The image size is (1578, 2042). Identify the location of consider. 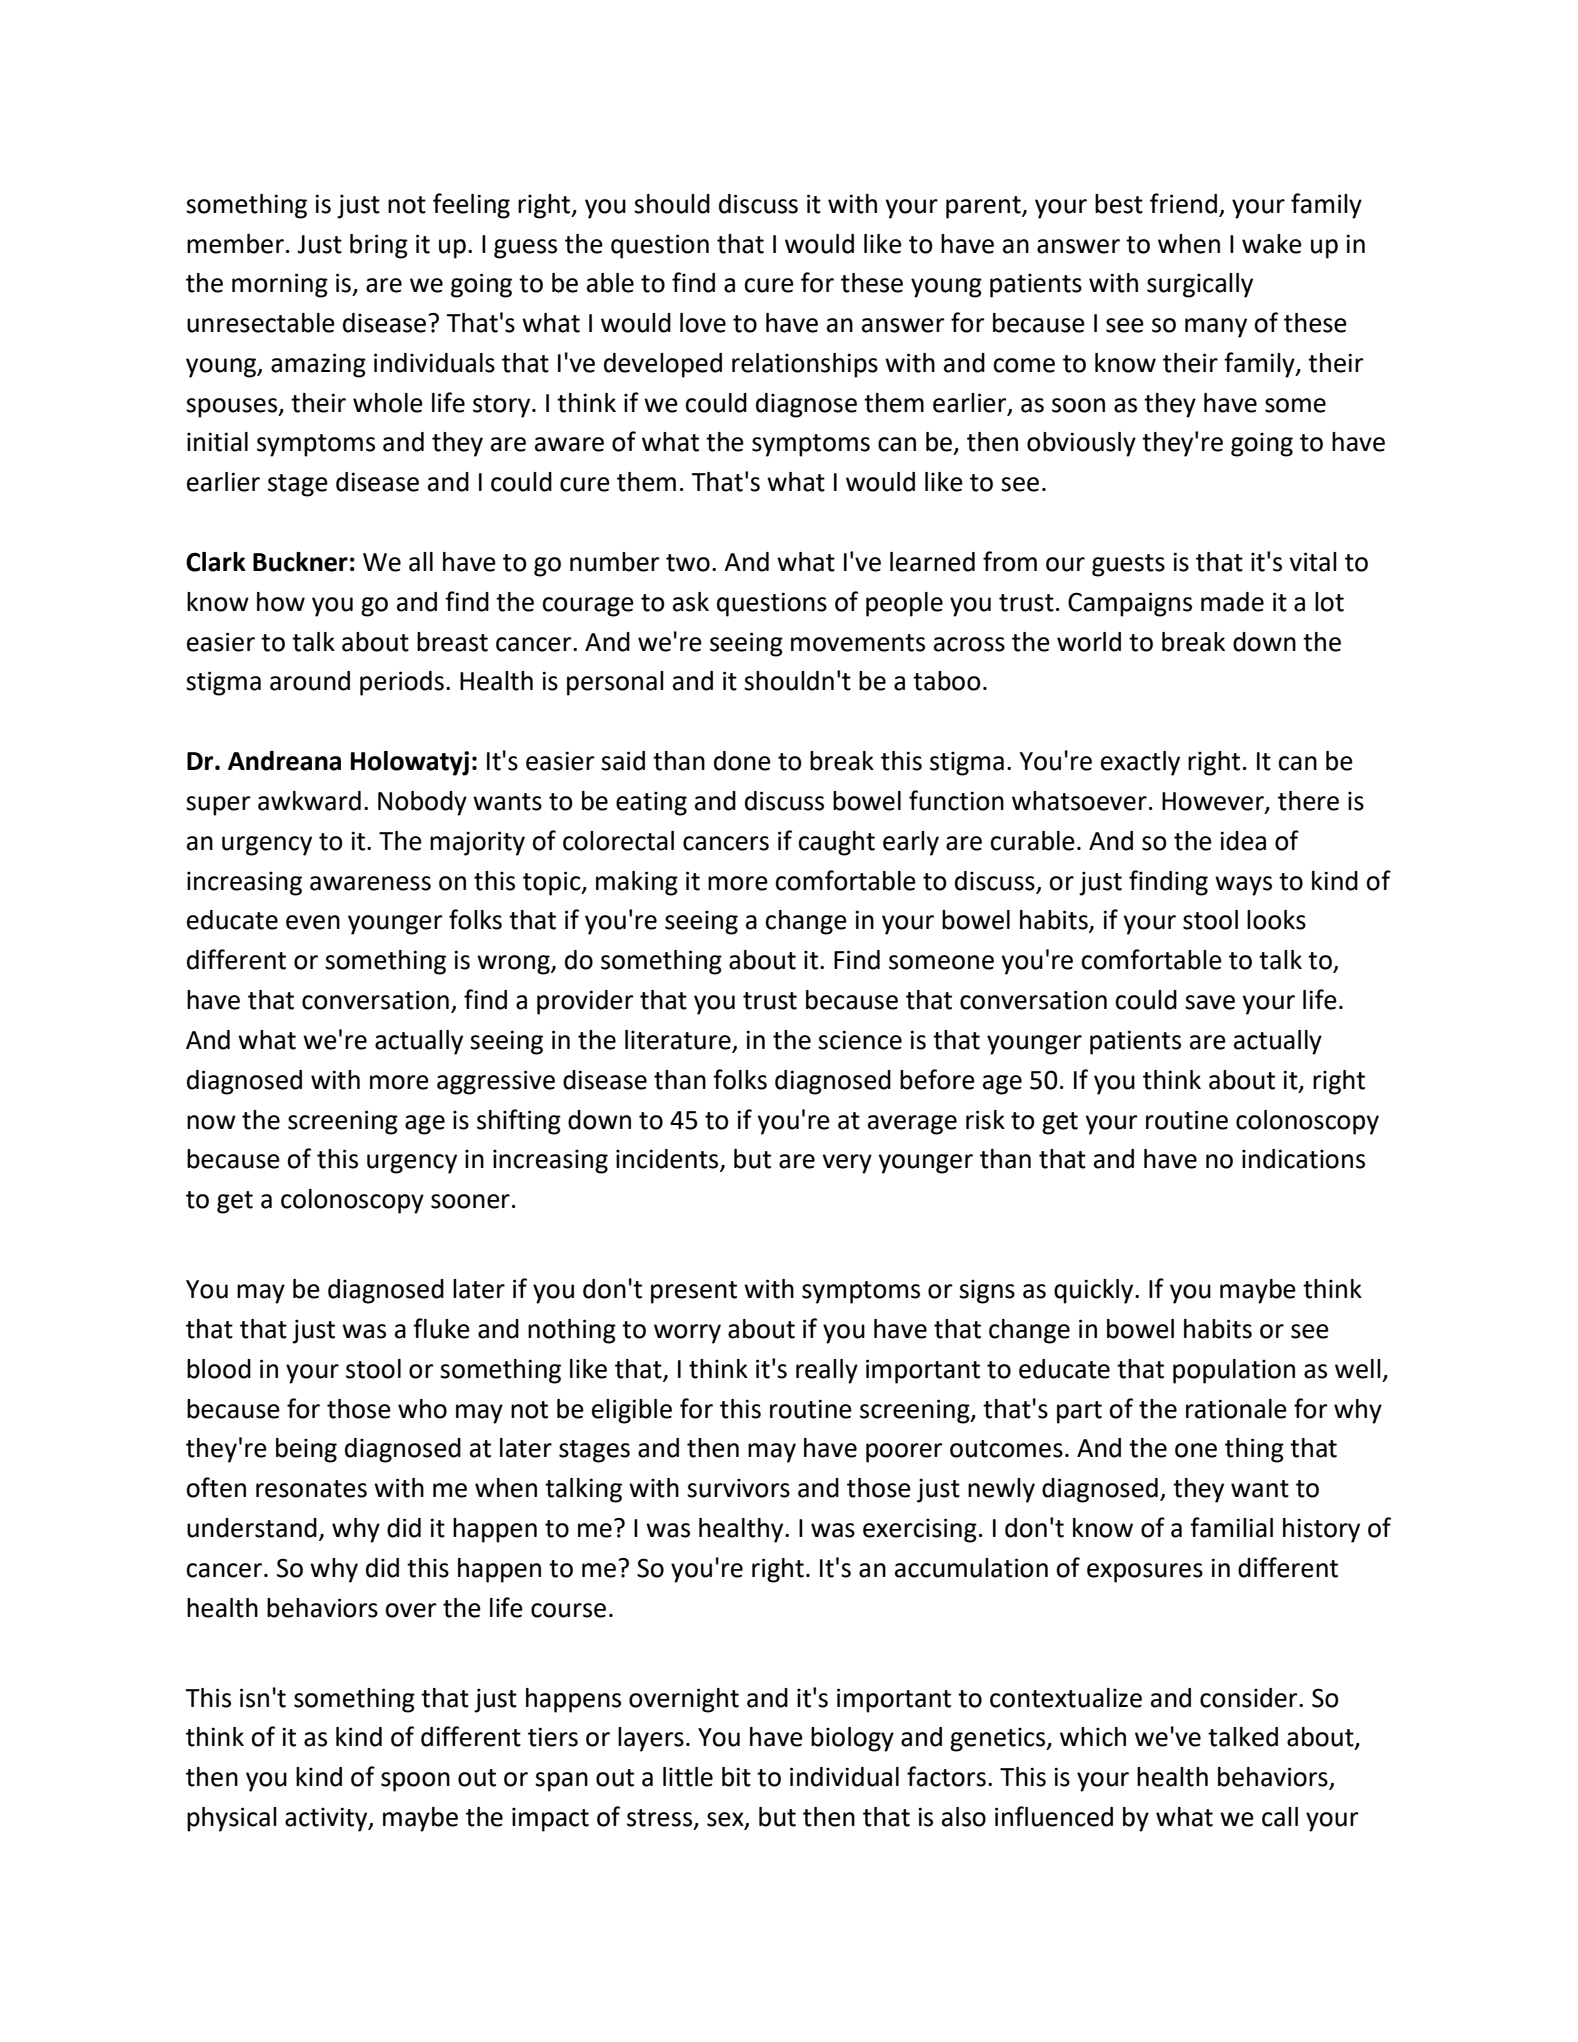
(1250, 1698).
